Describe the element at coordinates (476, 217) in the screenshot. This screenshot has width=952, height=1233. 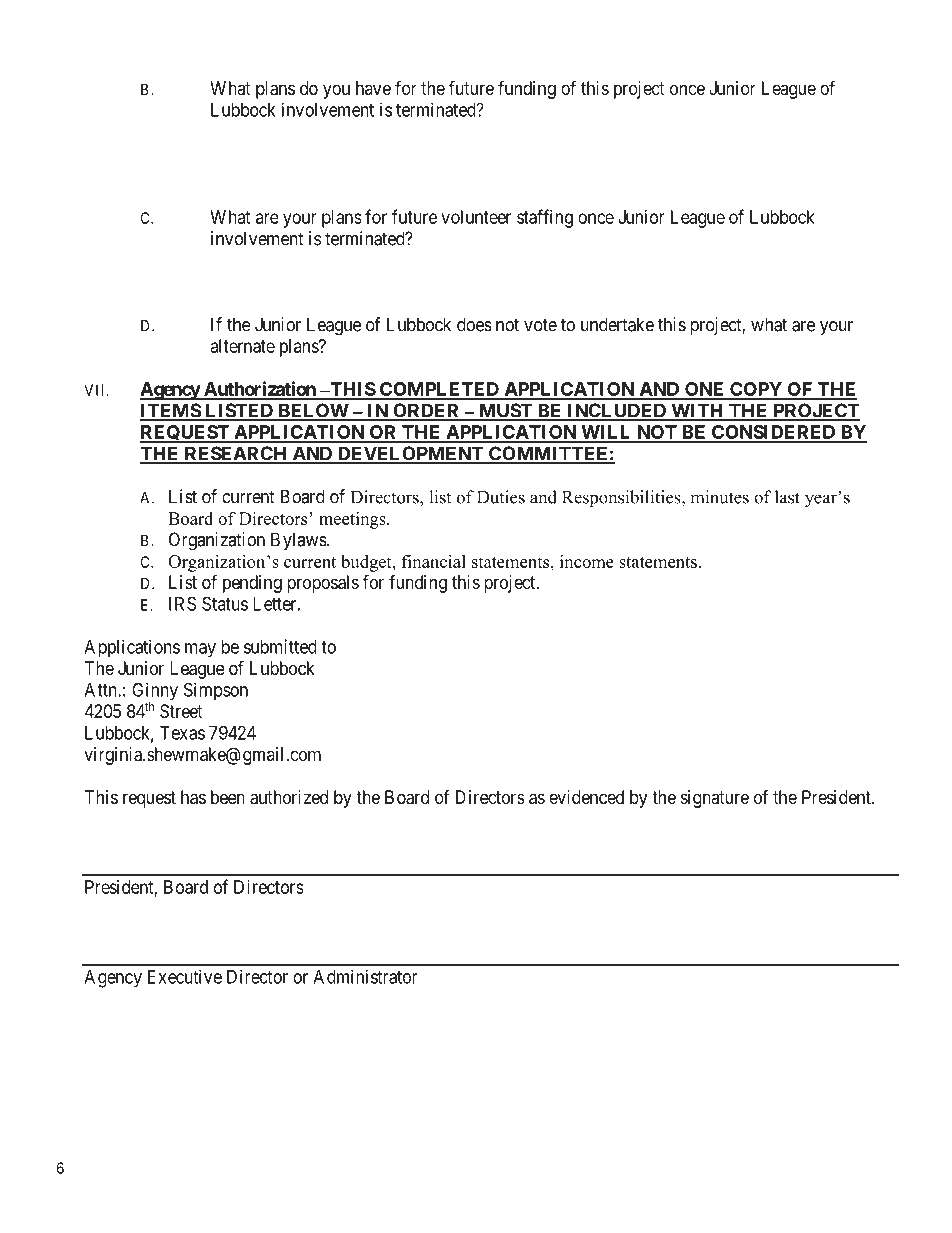
I see `volunteer` at that location.
